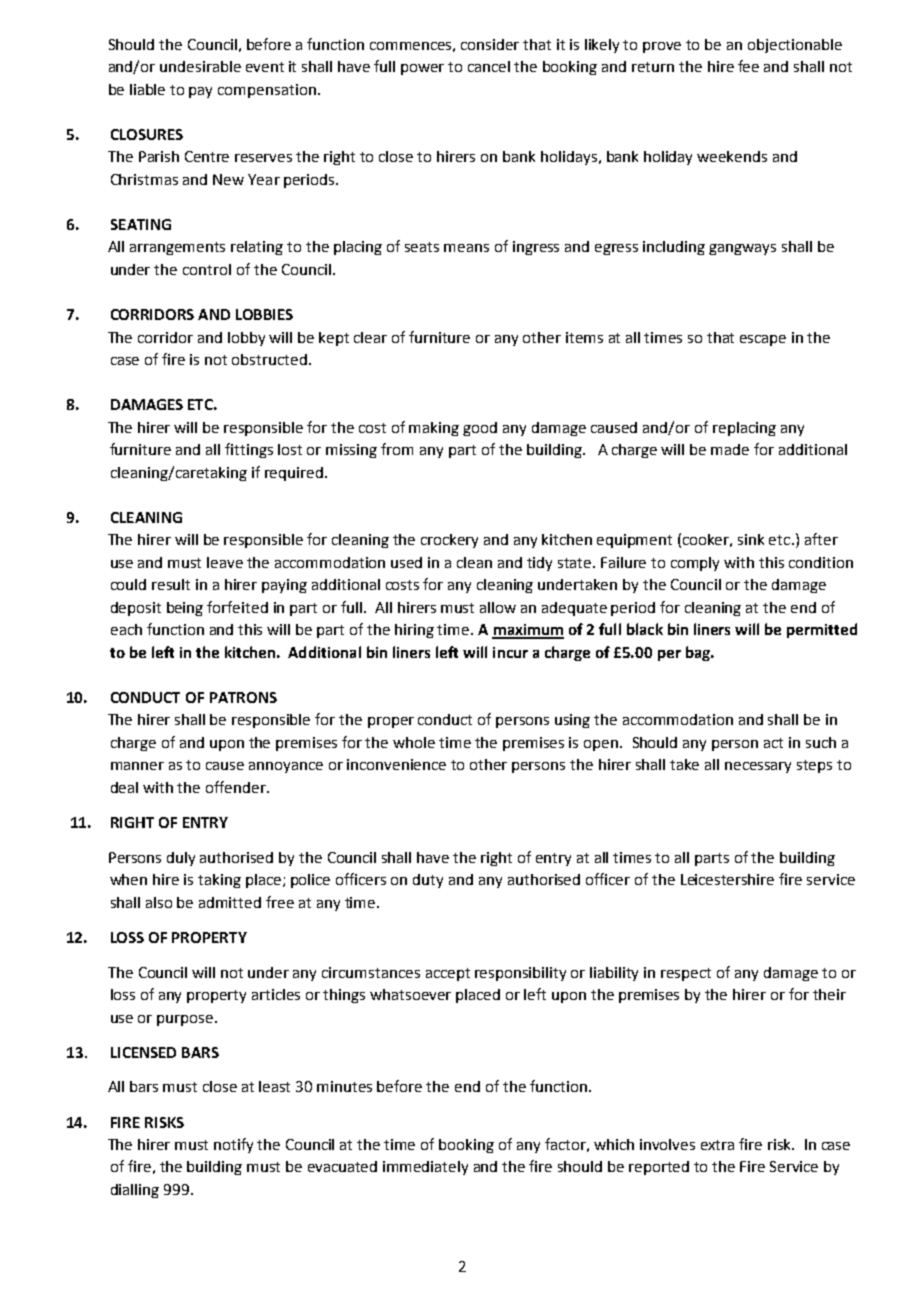  I want to click on notify, so click(233, 1145).
